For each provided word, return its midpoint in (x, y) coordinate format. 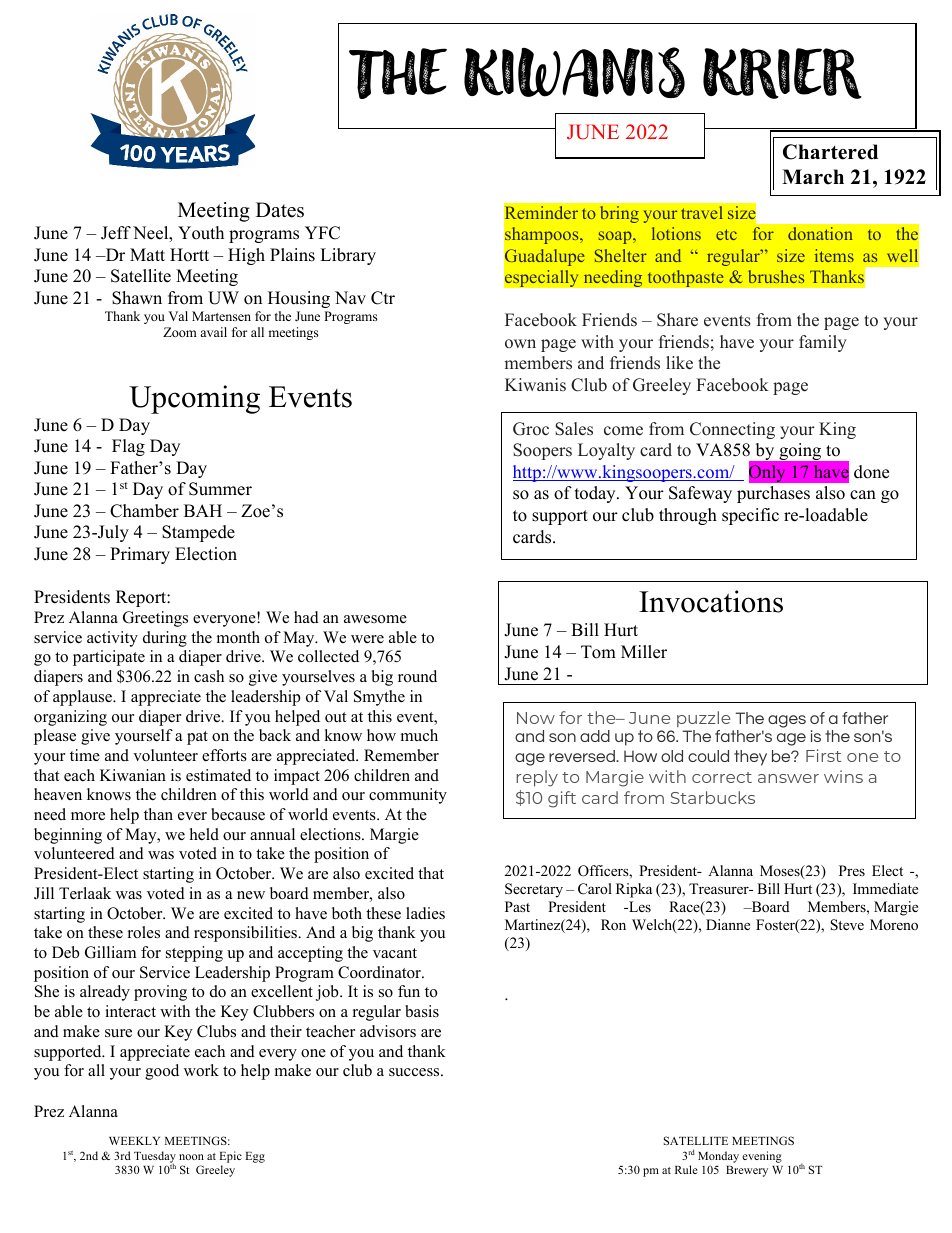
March (813, 177)
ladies (425, 913)
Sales (574, 429)
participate (109, 658)
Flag (128, 447)
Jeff (116, 233)
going (800, 451)
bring (620, 214)
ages (787, 721)
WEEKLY (134, 1141)
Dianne (728, 924)
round (417, 676)
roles (144, 932)
